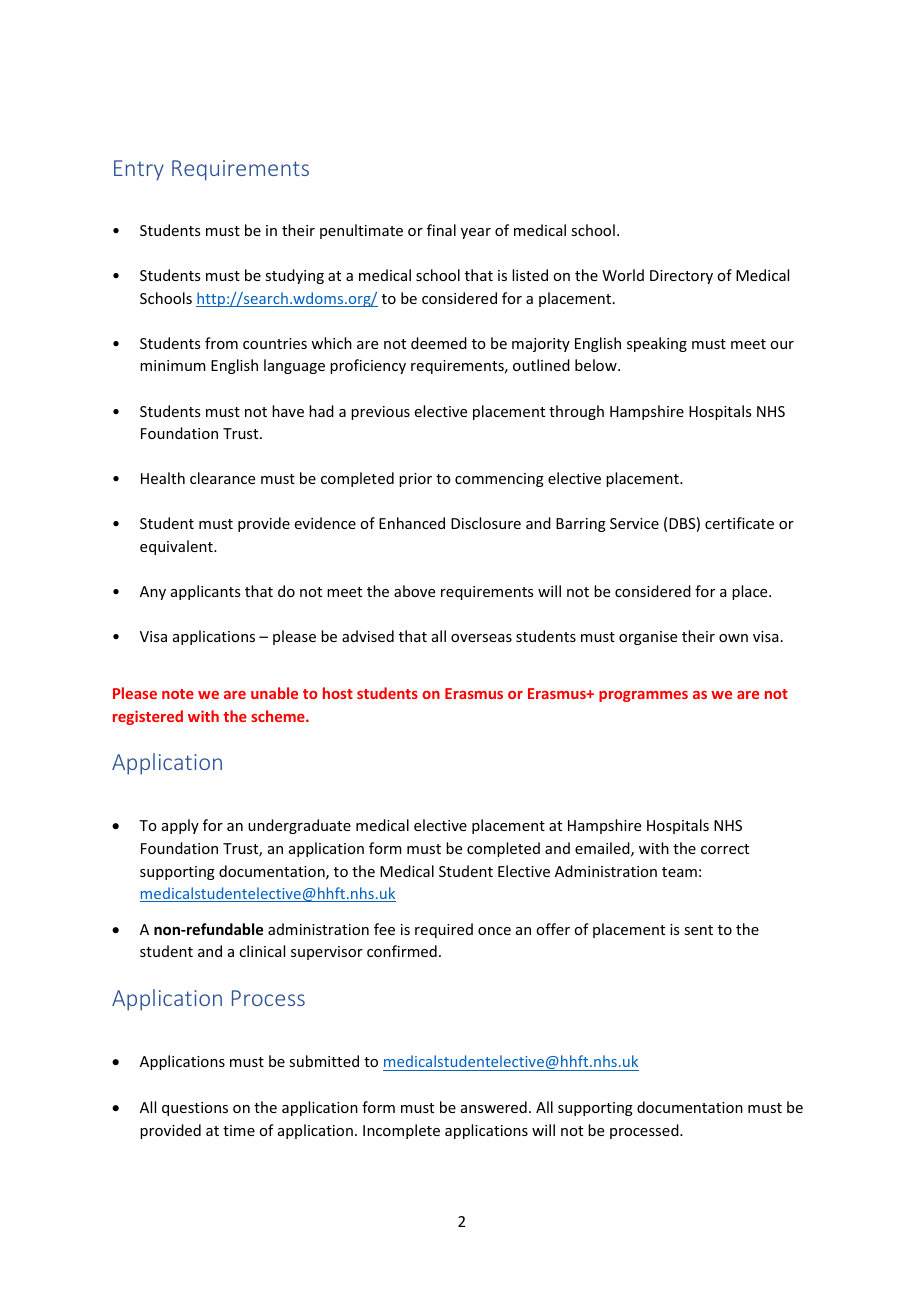 This screenshot has width=924, height=1308. I want to click on questions, so click(195, 1109).
